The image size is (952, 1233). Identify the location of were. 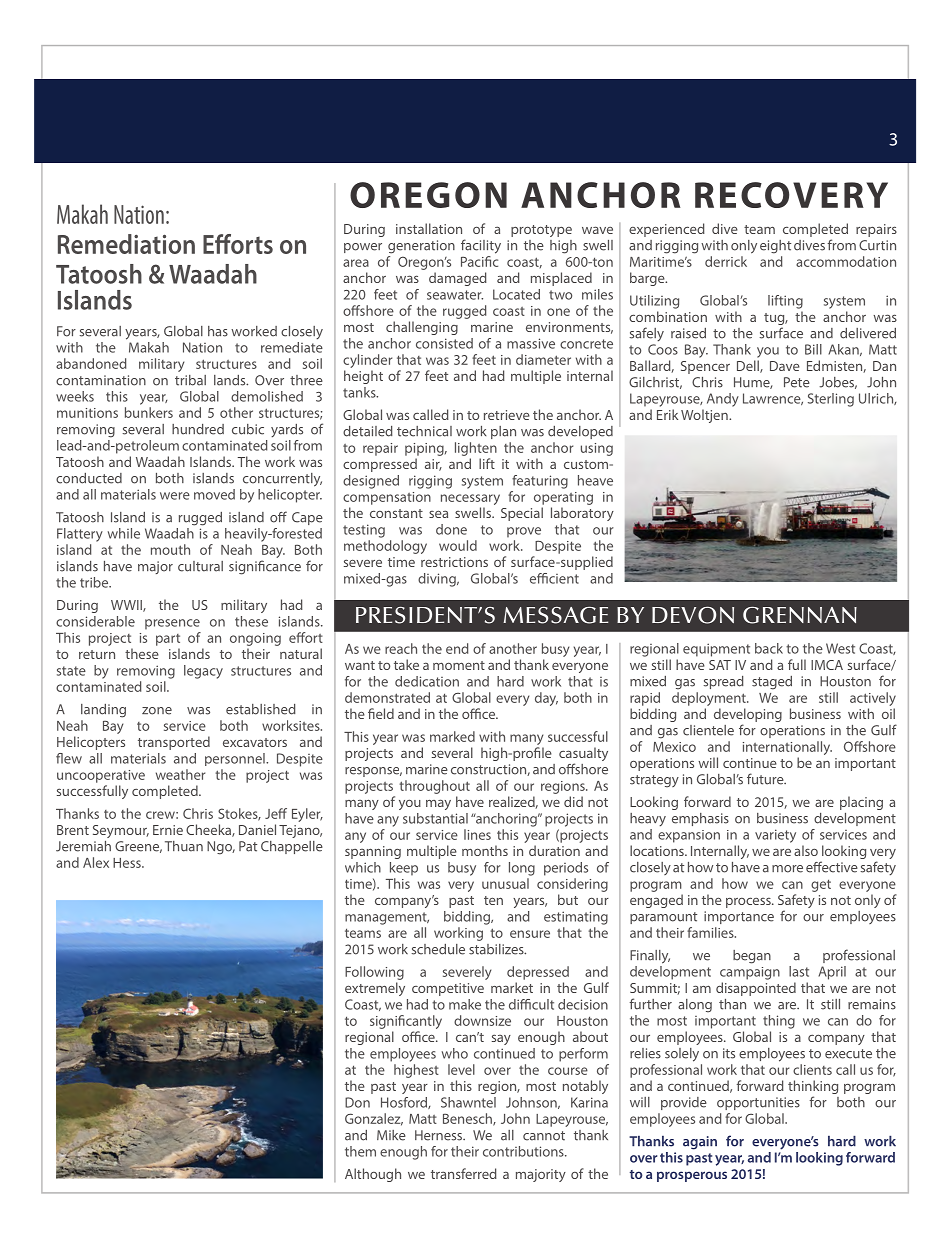
(175, 496).
